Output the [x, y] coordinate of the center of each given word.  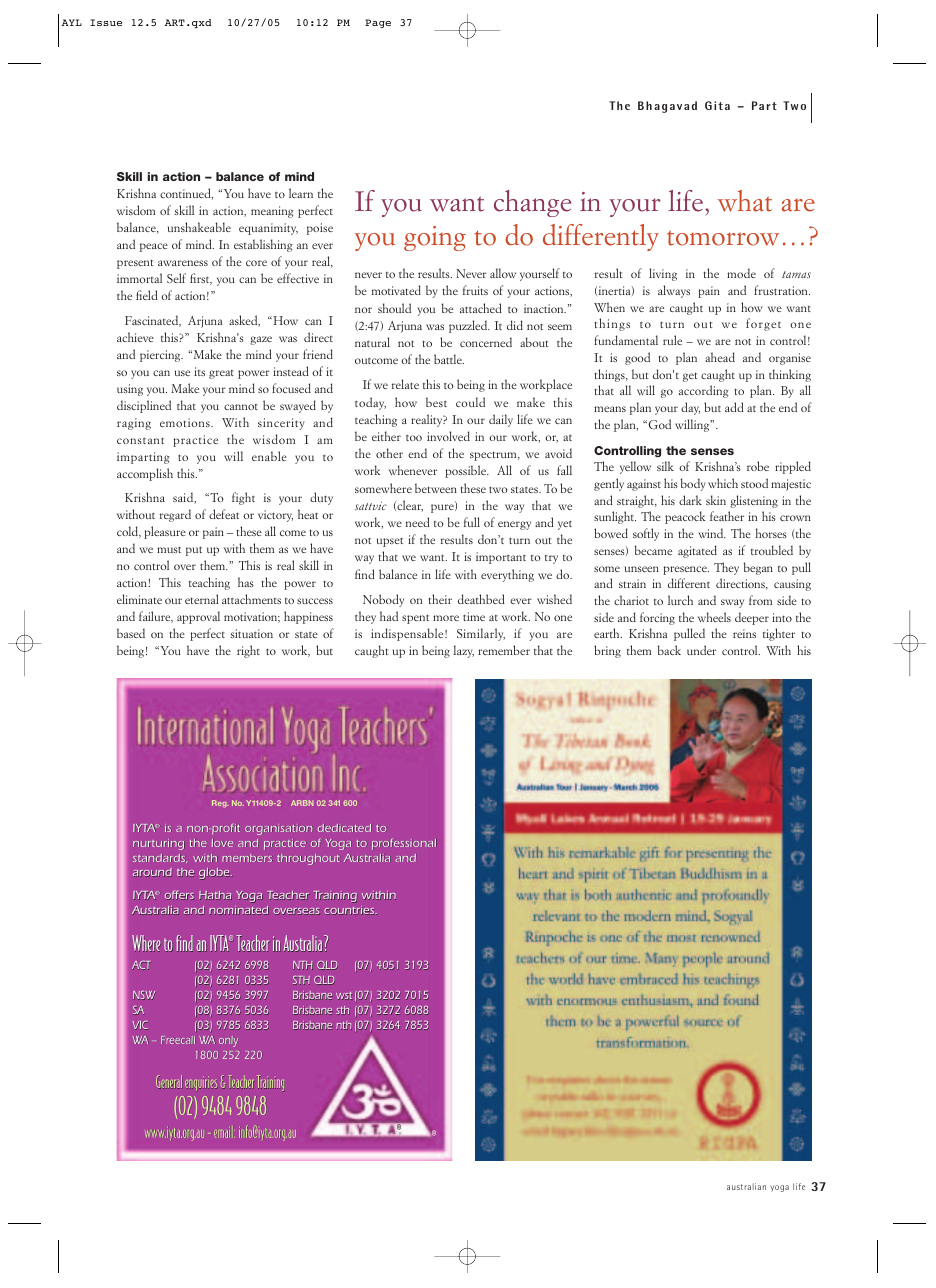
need [418, 522]
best [436, 402]
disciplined [144, 406]
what [745, 201]
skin [716, 500]
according [704, 391]
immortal [139, 278]
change [532, 203]
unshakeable [199, 227]
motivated [396, 290]
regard [175, 515]
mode [741, 273]
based [131, 633]
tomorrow [723, 238]
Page [378, 23]
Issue [106, 22]
